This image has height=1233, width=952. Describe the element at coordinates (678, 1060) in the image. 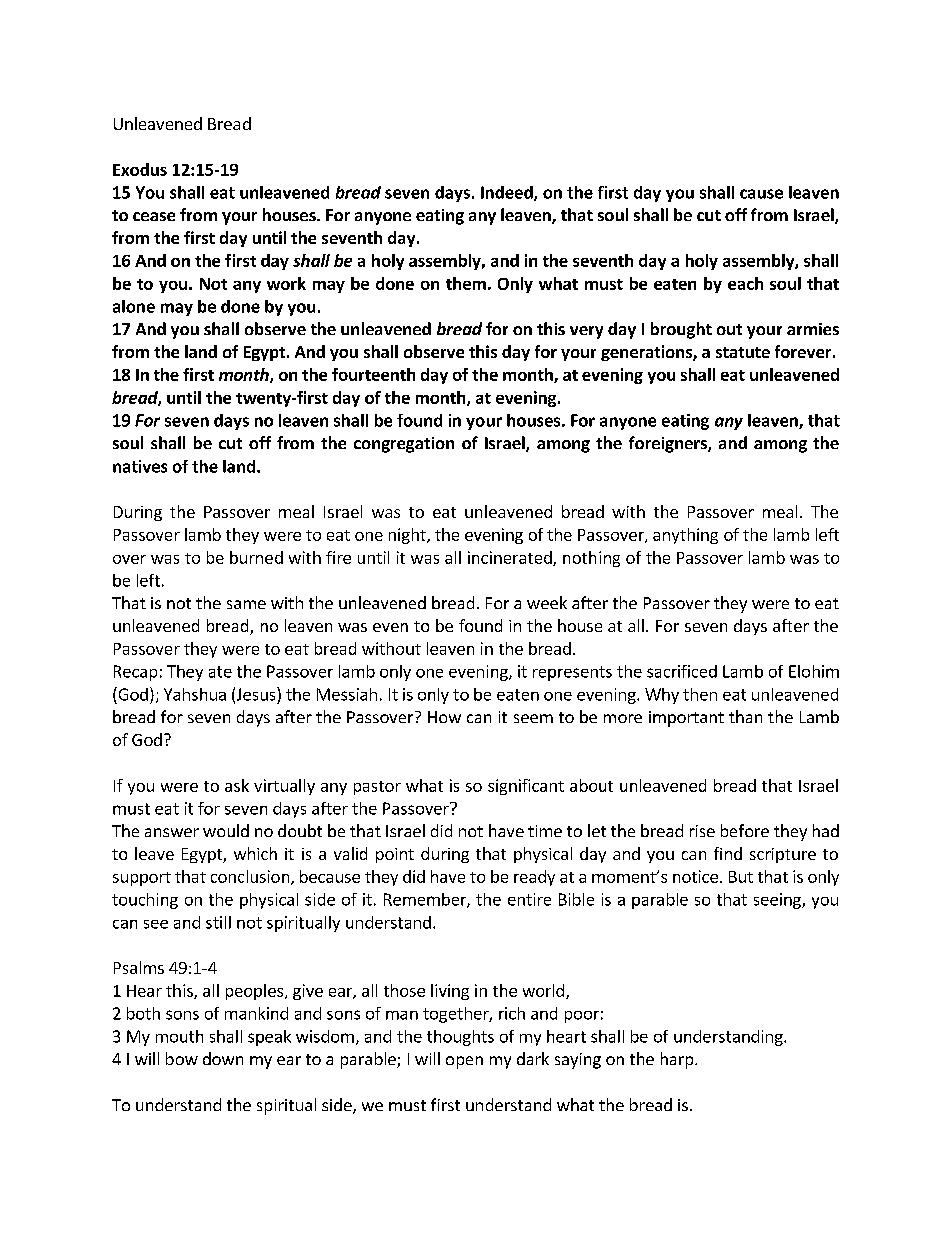

I see `harp` at that location.
